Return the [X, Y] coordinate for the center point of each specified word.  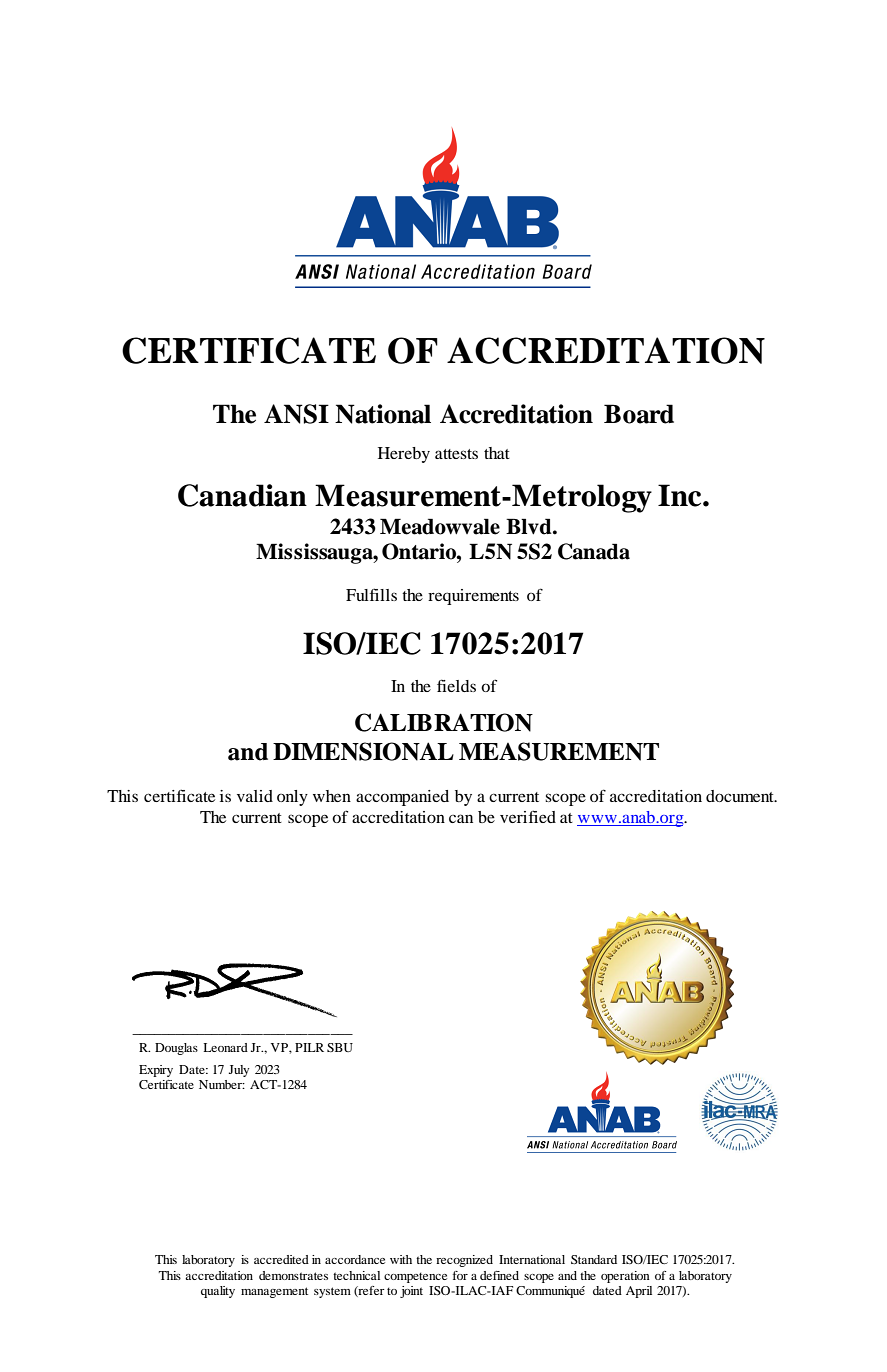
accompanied [402, 798]
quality [218, 1292]
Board [639, 414]
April [639, 1292]
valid [255, 796]
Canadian [242, 495]
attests [456, 454]
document [741, 796]
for [460, 1275]
